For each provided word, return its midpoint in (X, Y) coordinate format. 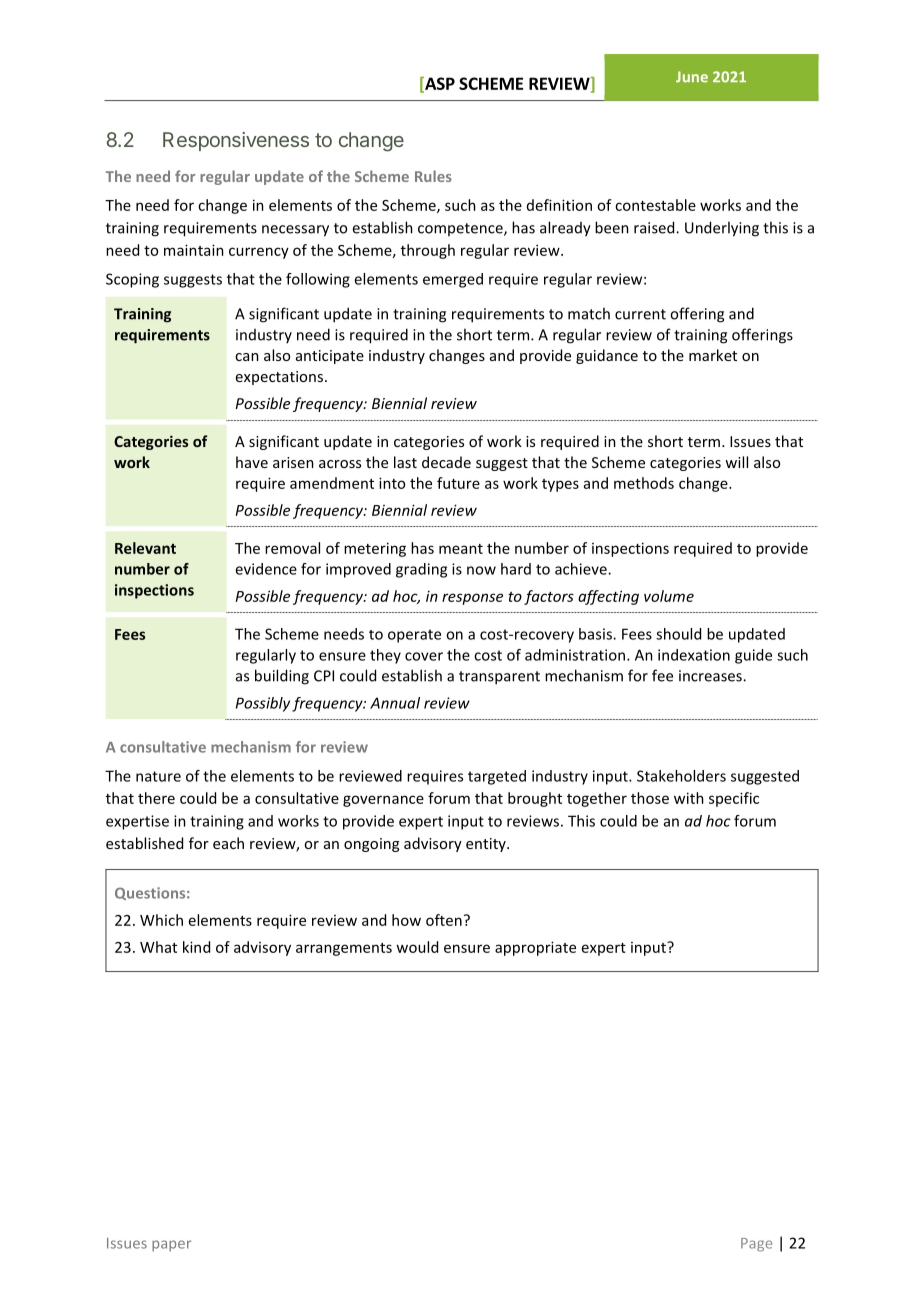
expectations (279, 378)
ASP (439, 84)
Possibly (263, 704)
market (713, 355)
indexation (694, 655)
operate (414, 636)
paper (171, 1246)
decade (446, 462)
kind (196, 947)
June (692, 77)
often (444, 920)
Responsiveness (236, 141)
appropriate (535, 948)
